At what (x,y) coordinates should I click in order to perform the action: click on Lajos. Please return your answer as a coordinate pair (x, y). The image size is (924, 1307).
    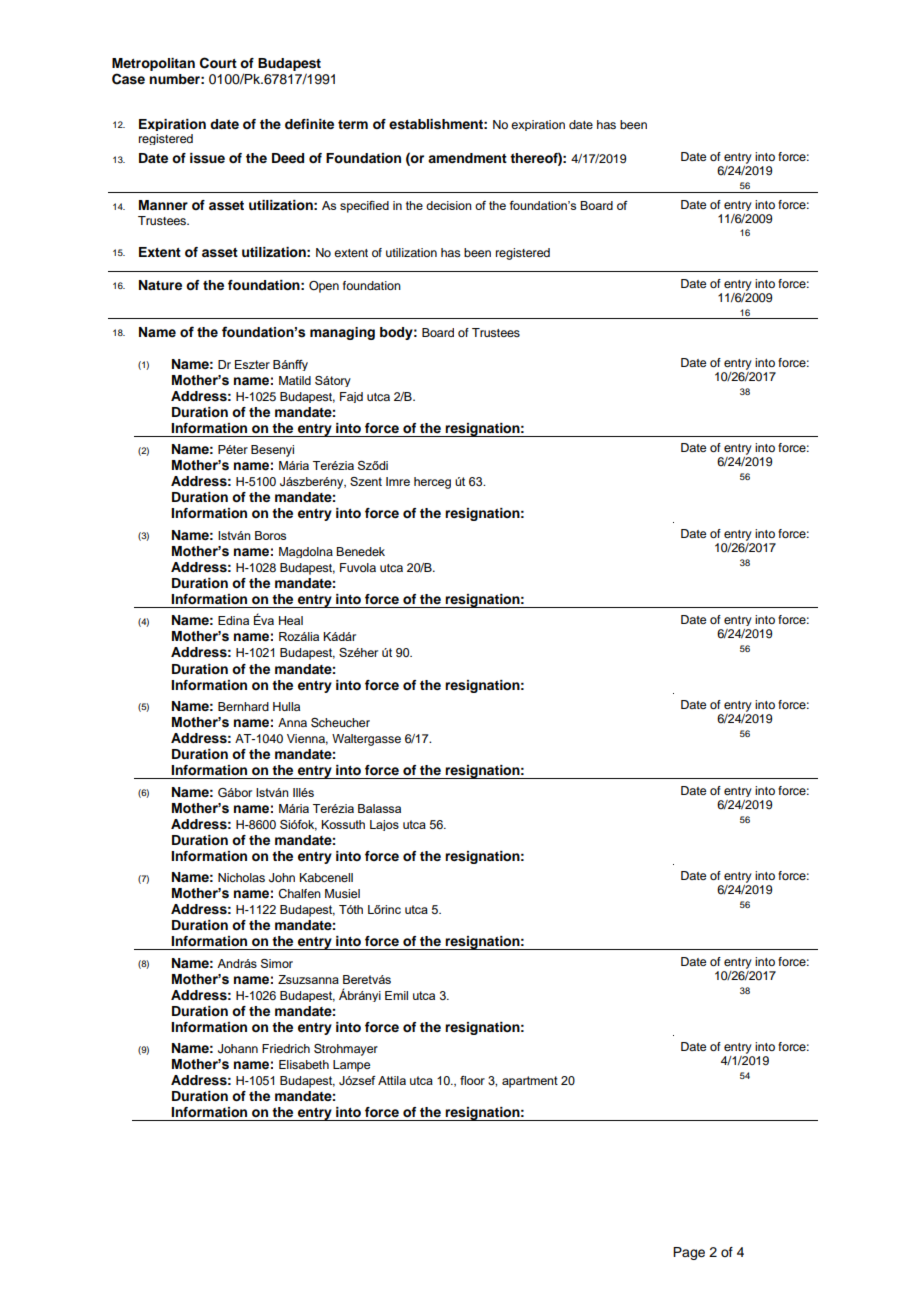
    Looking at the image, I should click on (384, 825).
